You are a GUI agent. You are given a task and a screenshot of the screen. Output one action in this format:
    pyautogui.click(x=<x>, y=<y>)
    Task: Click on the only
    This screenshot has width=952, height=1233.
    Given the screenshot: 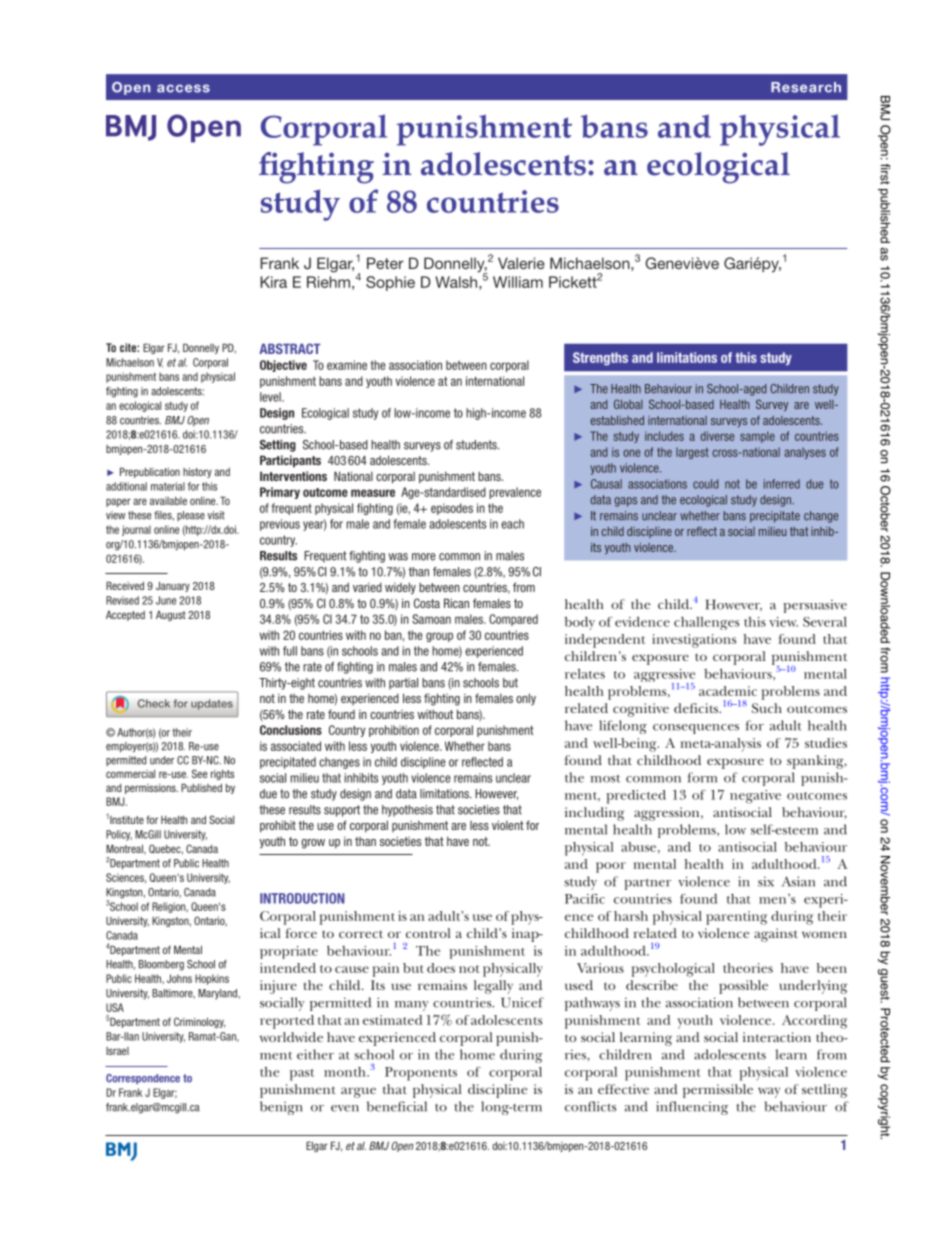 What is the action you would take?
    pyautogui.click(x=526, y=699)
